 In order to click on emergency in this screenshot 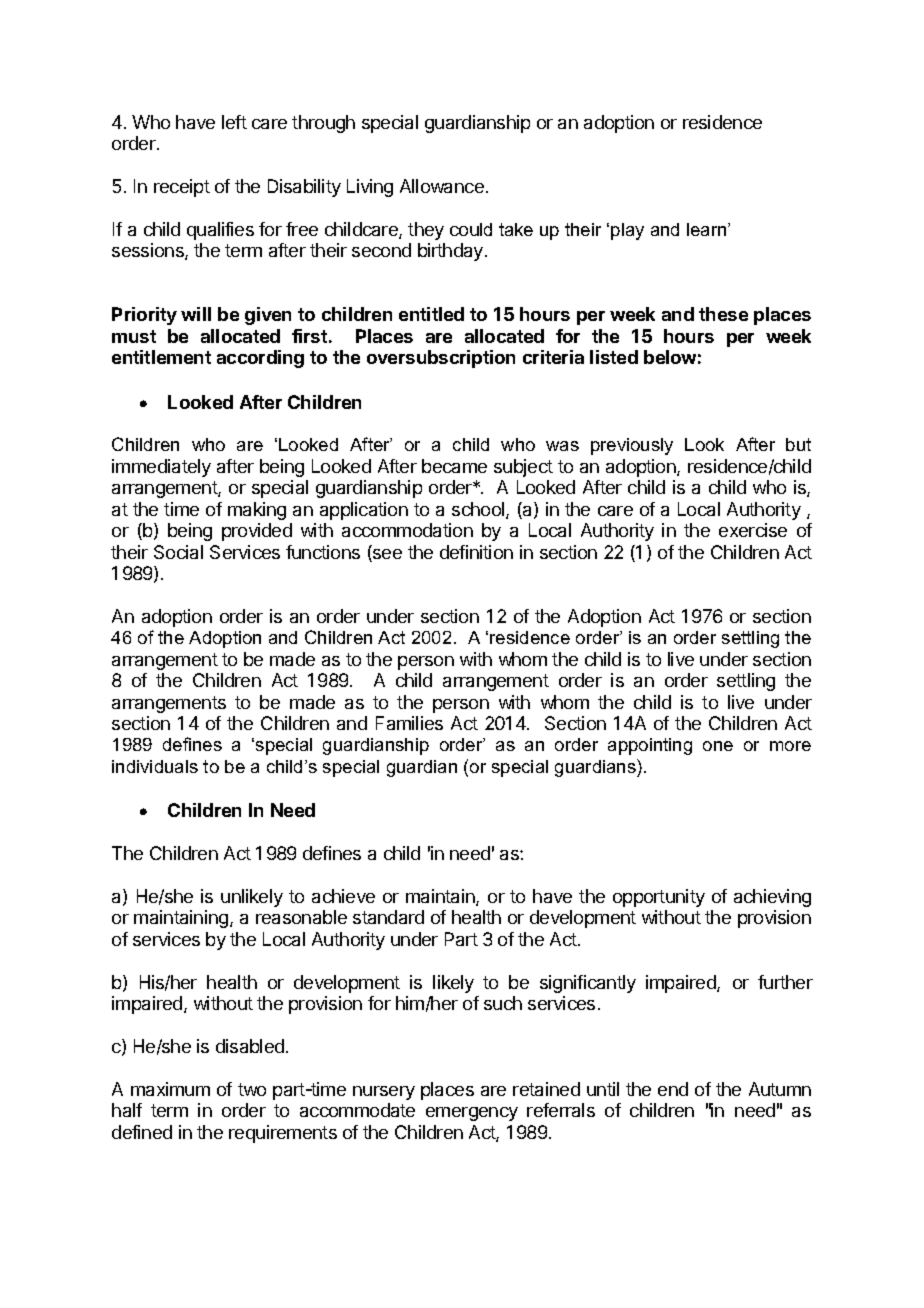, I will do `click(472, 1114)`.
